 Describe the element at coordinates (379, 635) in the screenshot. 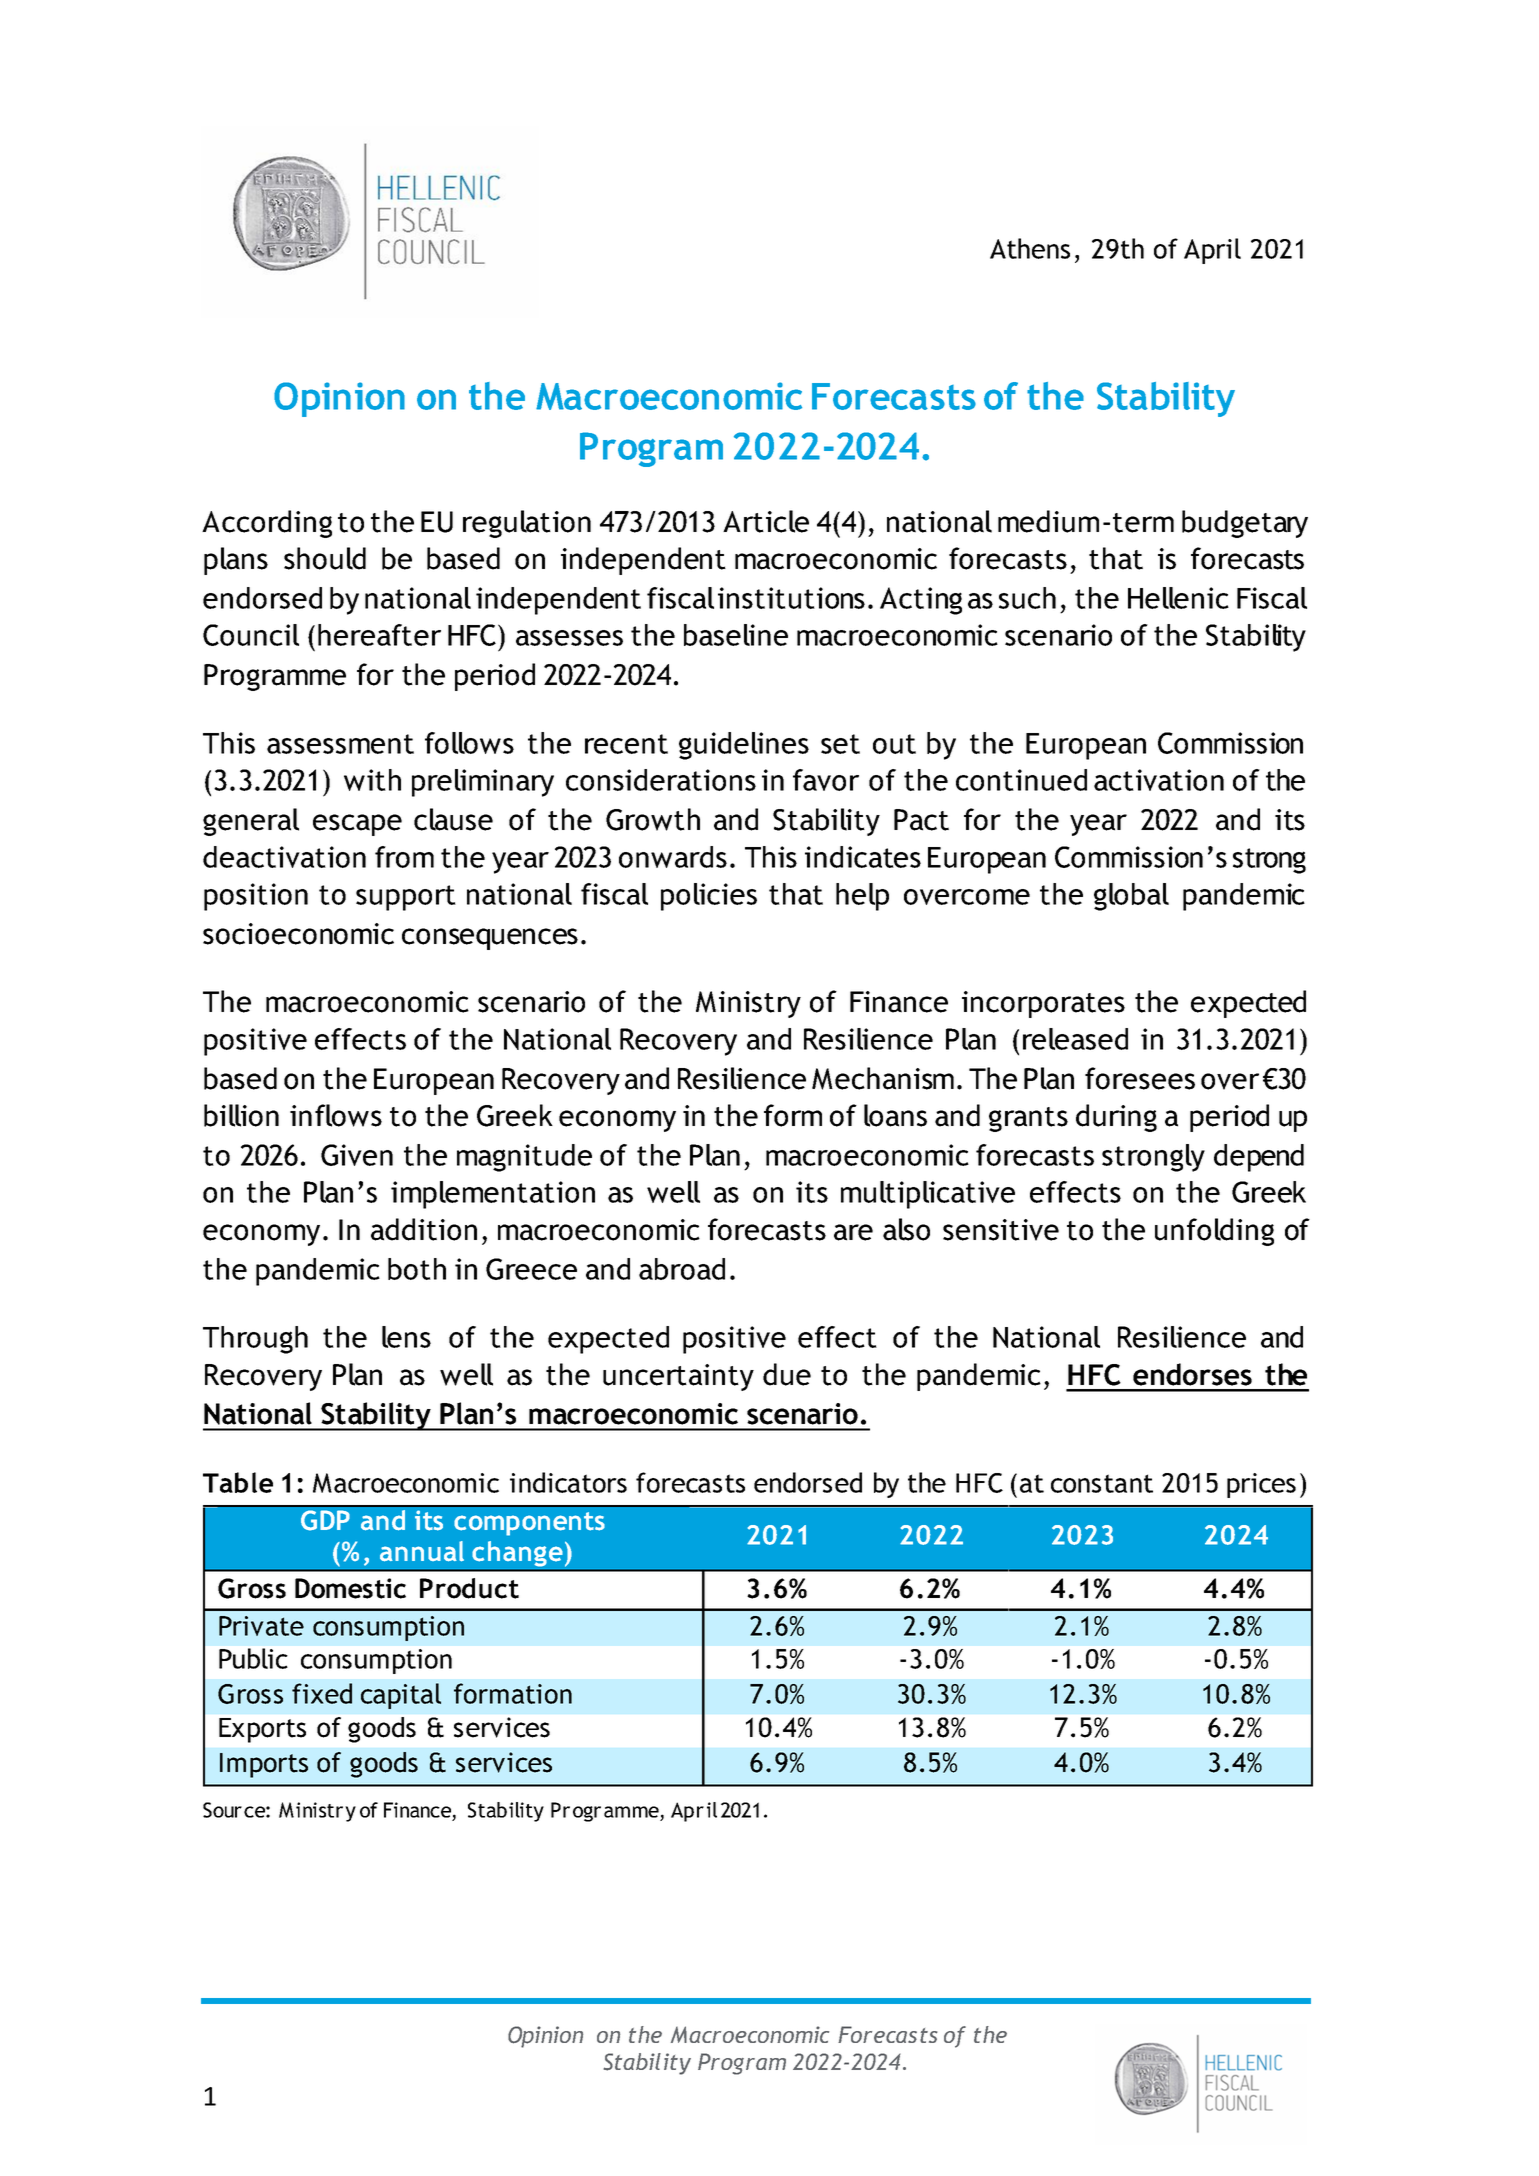

I see `hereafter` at that location.
